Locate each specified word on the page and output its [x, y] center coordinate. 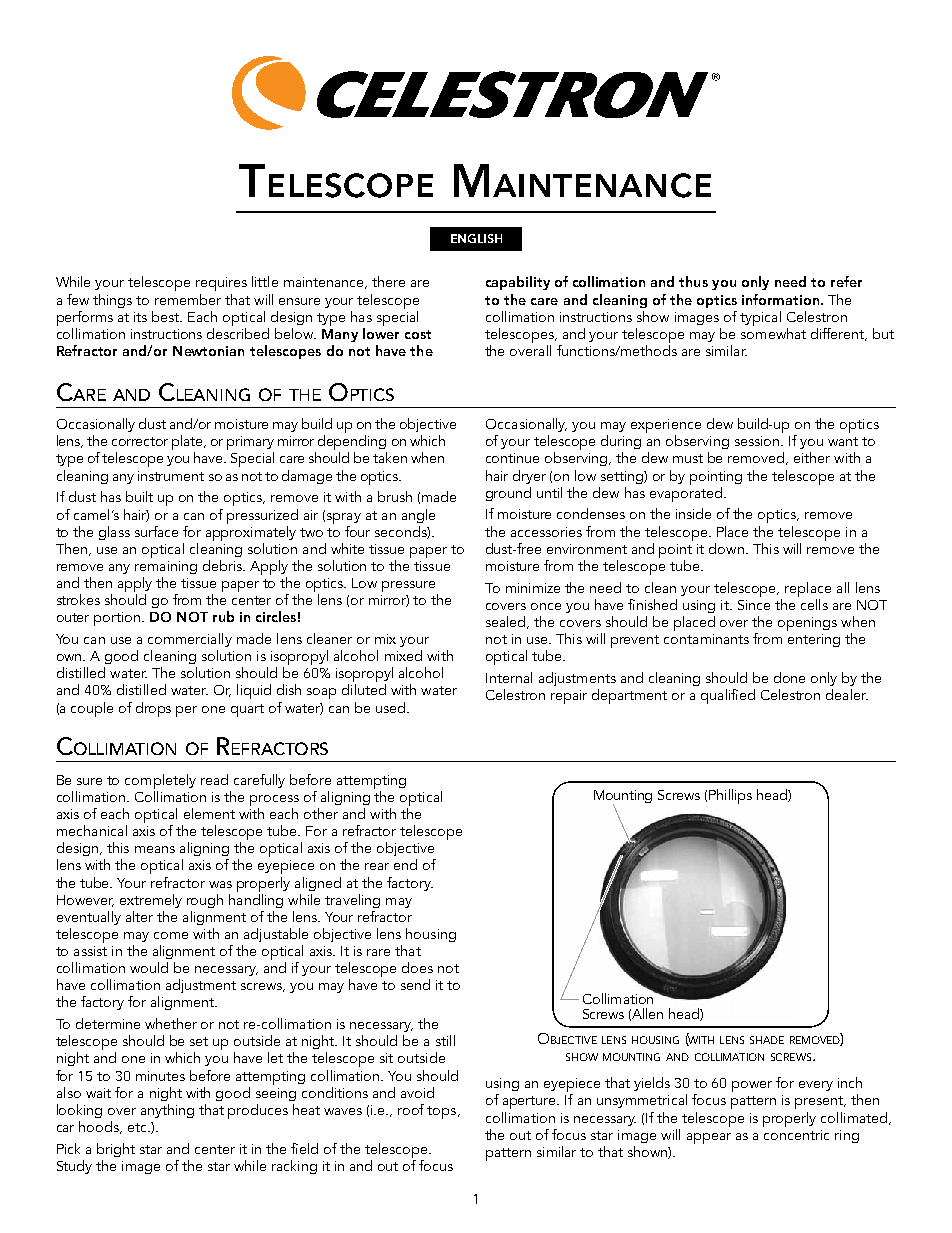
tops [443, 1112]
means [155, 849]
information [780, 299]
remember [188, 299]
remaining [166, 567]
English [476, 238]
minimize [533, 588]
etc [138, 1127]
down [726, 548]
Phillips [730, 796]
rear [377, 866]
